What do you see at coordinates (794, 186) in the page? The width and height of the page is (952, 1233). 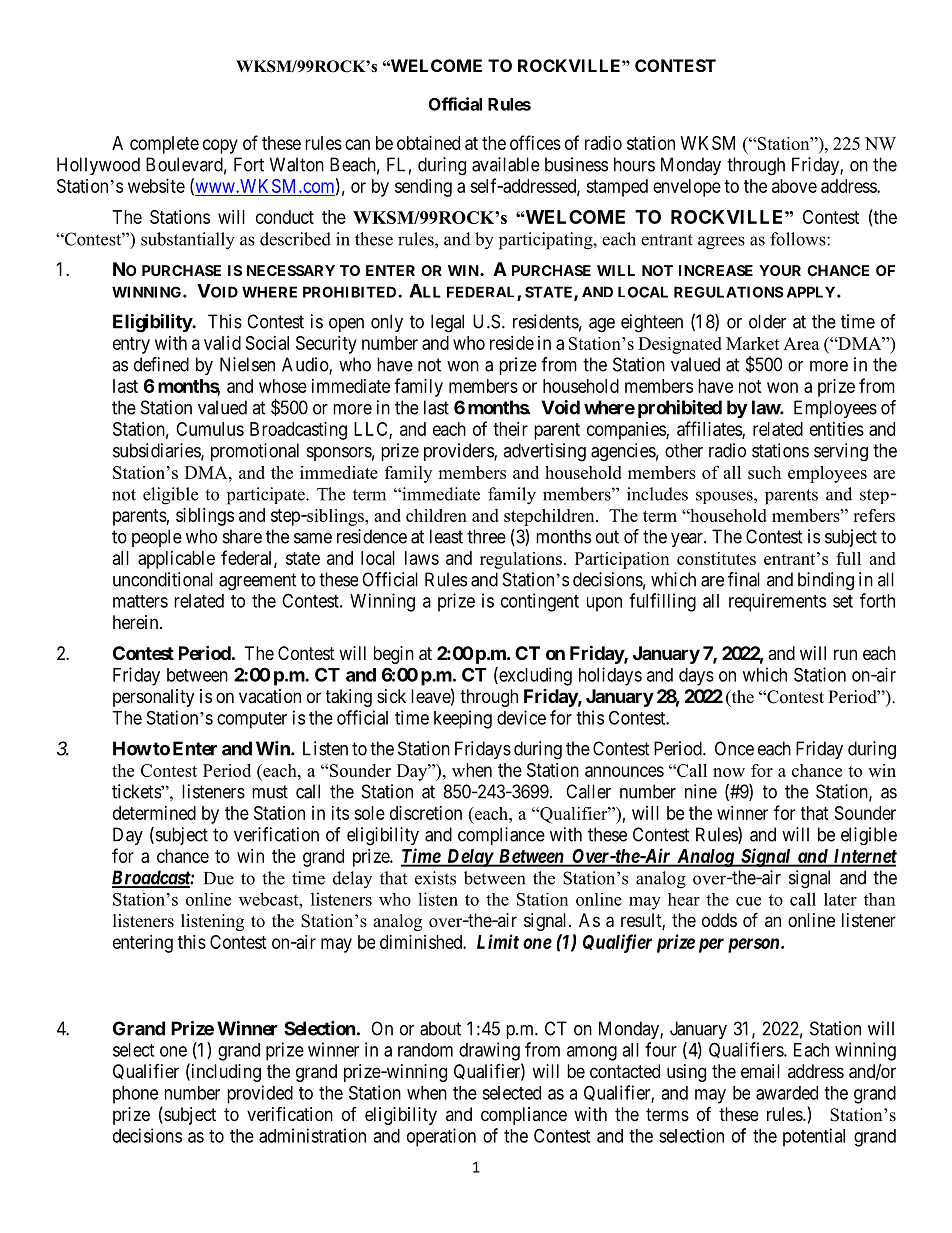 I see `above` at bounding box center [794, 186].
